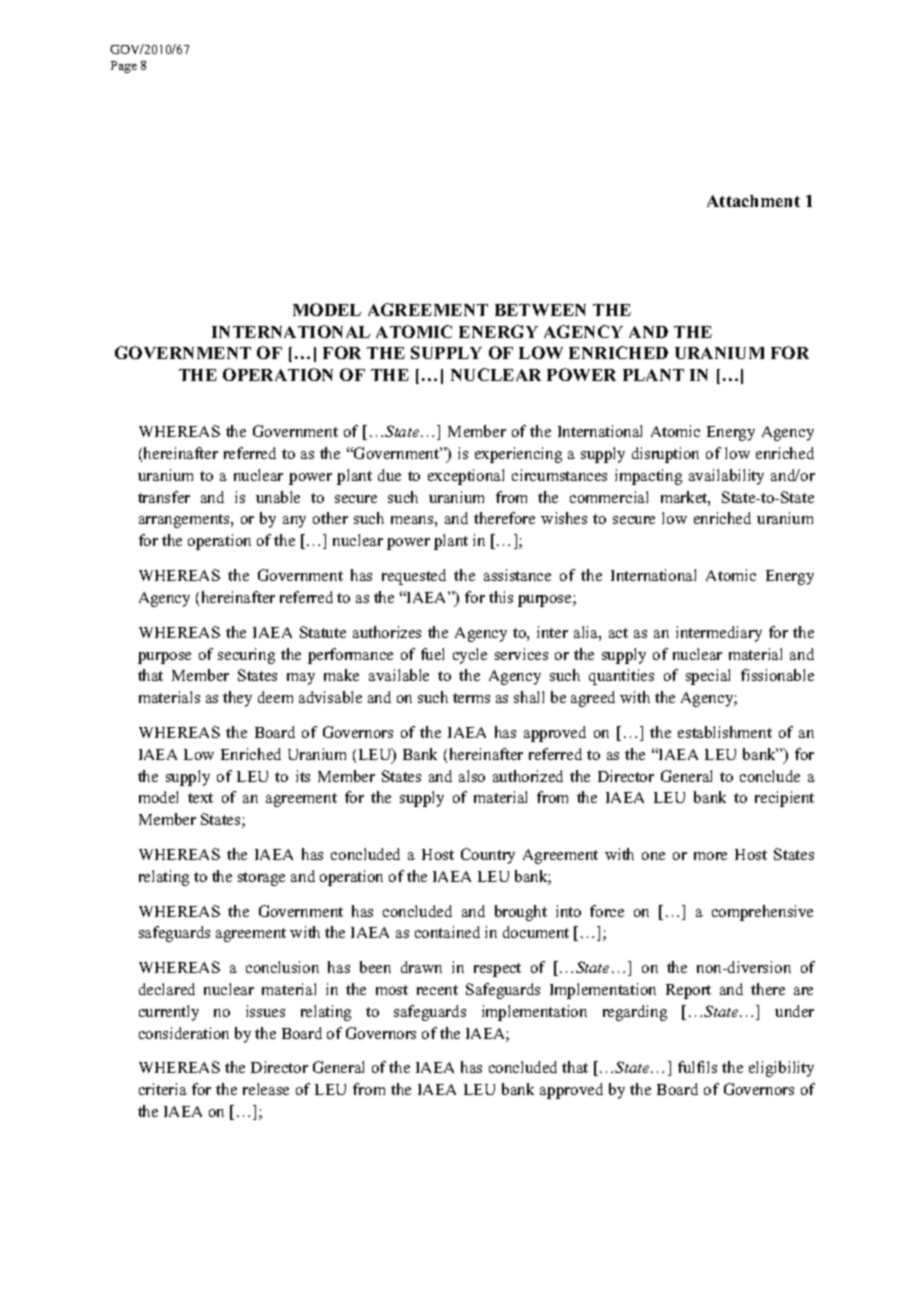 This page has width=924, height=1308. Describe the element at coordinates (726, 477) in the page. I see `availability` at that location.
